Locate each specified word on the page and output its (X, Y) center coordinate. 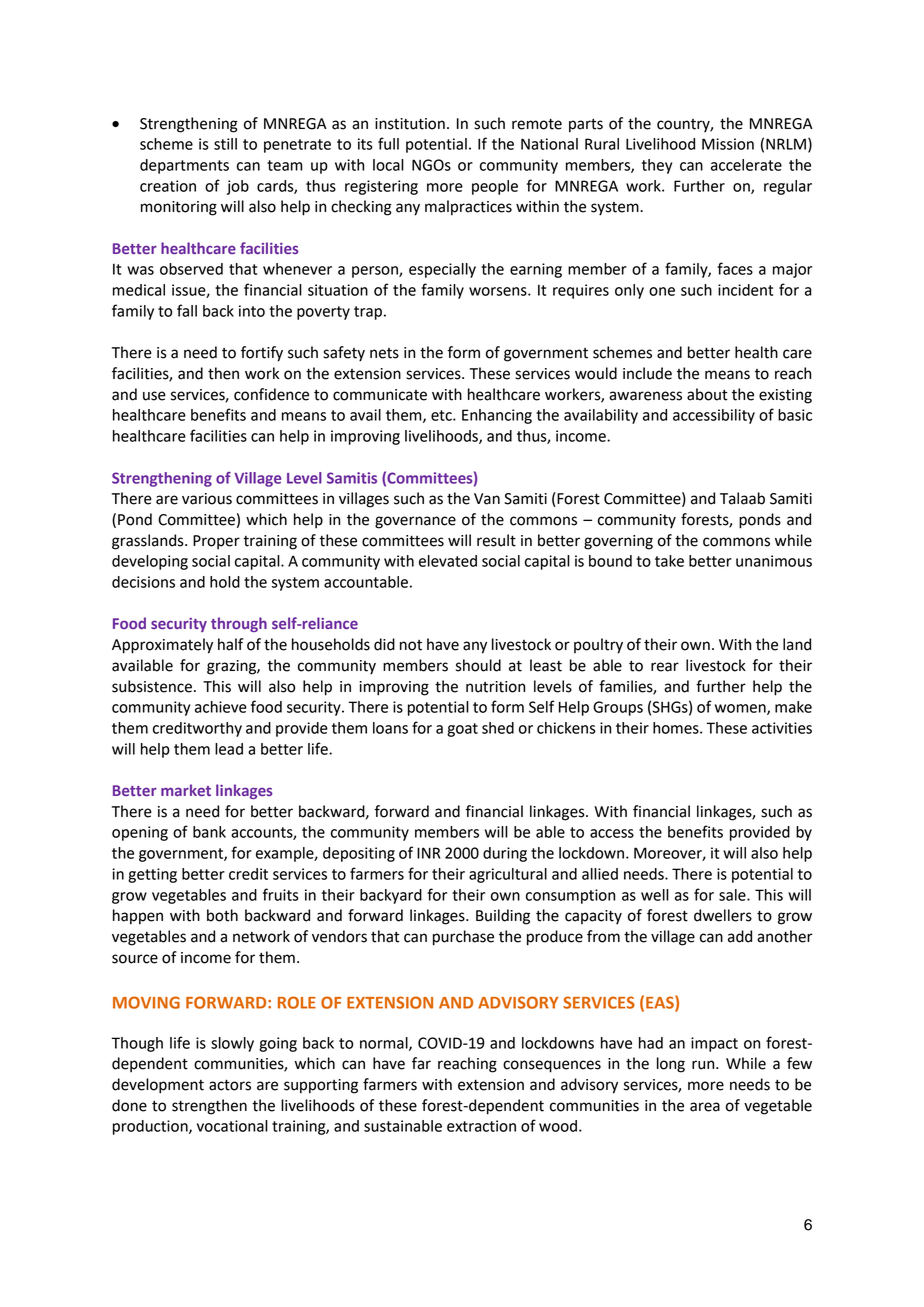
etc (442, 415)
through (239, 624)
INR (428, 853)
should (478, 665)
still (225, 144)
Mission (728, 144)
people (495, 187)
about (707, 394)
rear (665, 667)
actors (230, 1085)
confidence (271, 394)
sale (733, 895)
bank (209, 832)
